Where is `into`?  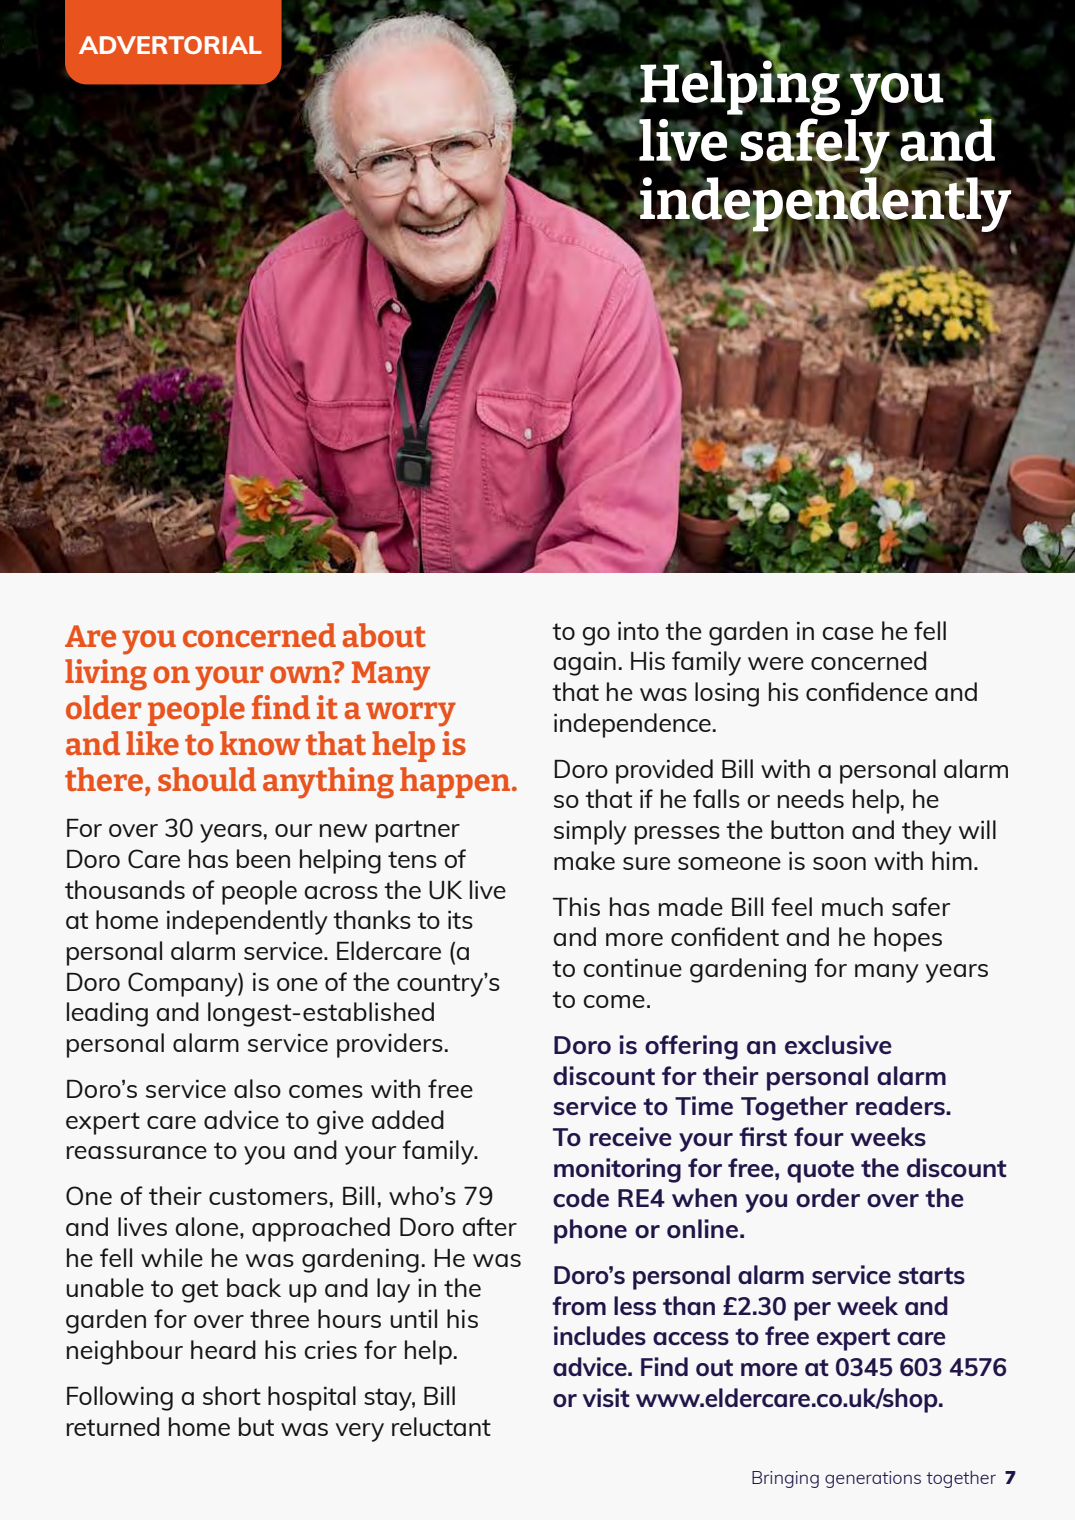 into is located at coordinates (638, 631).
